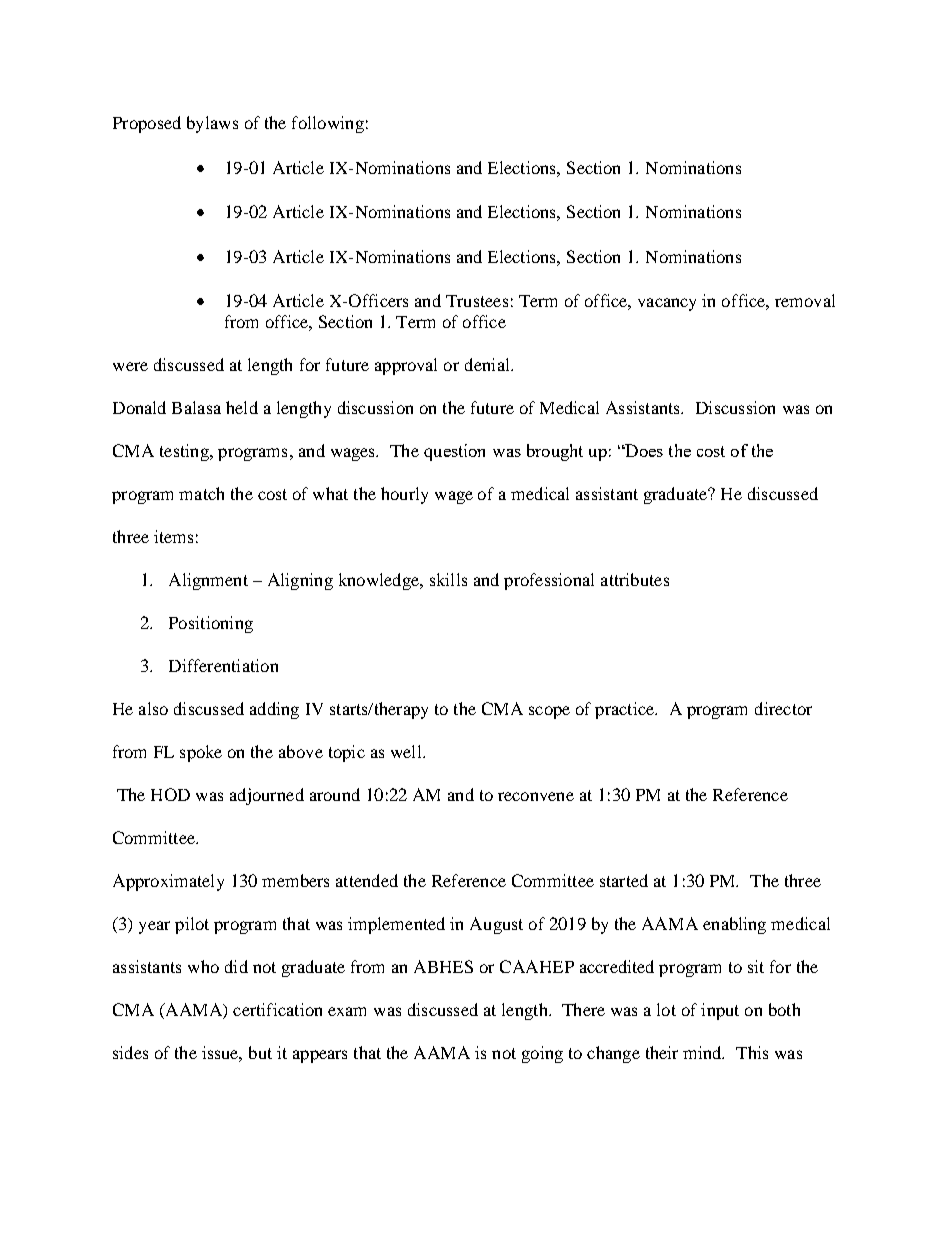 This screenshot has width=952, height=1233. What do you see at coordinates (667, 304) in the screenshot?
I see `vacancy` at bounding box center [667, 304].
